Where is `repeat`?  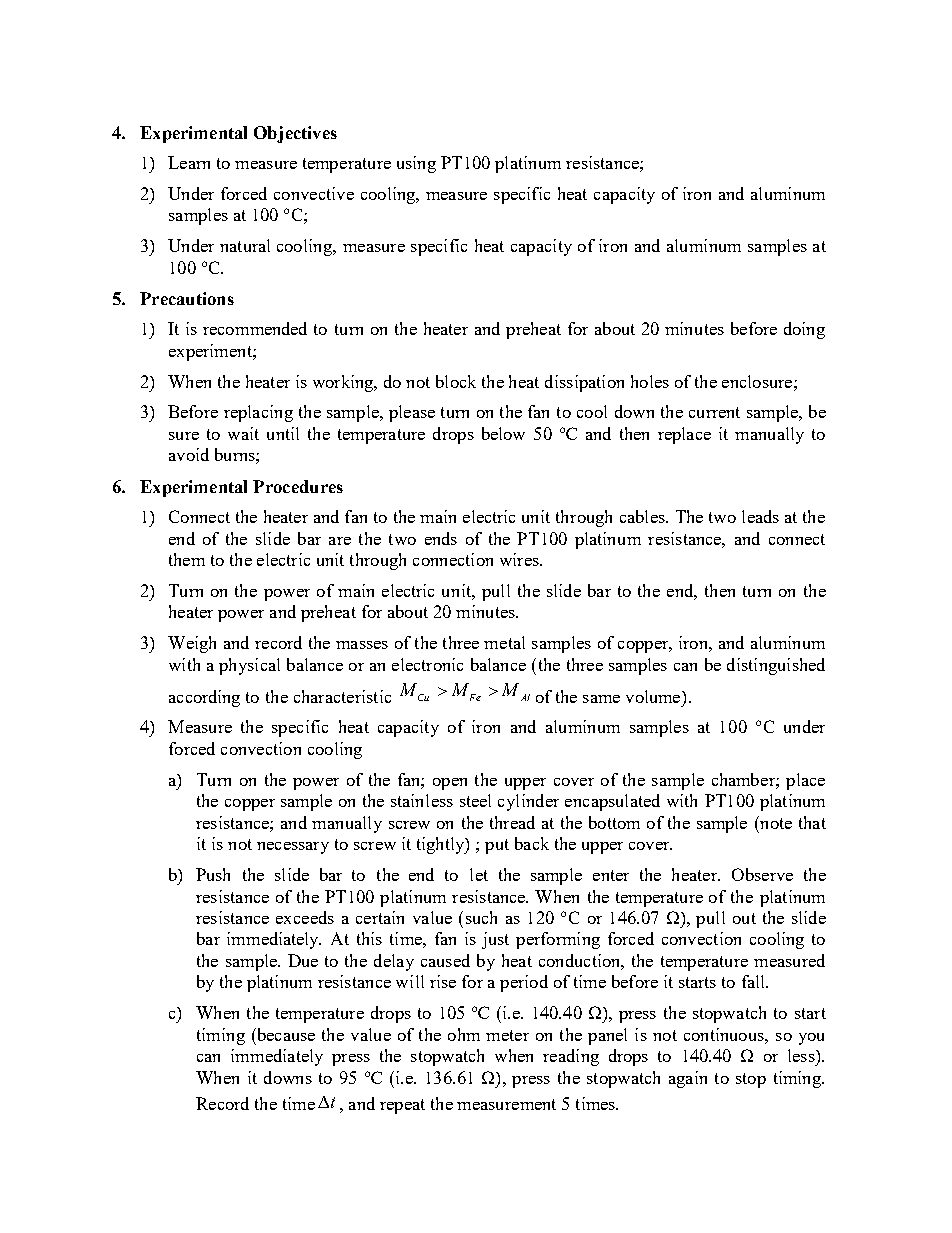 repeat is located at coordinates (402, 1106).
